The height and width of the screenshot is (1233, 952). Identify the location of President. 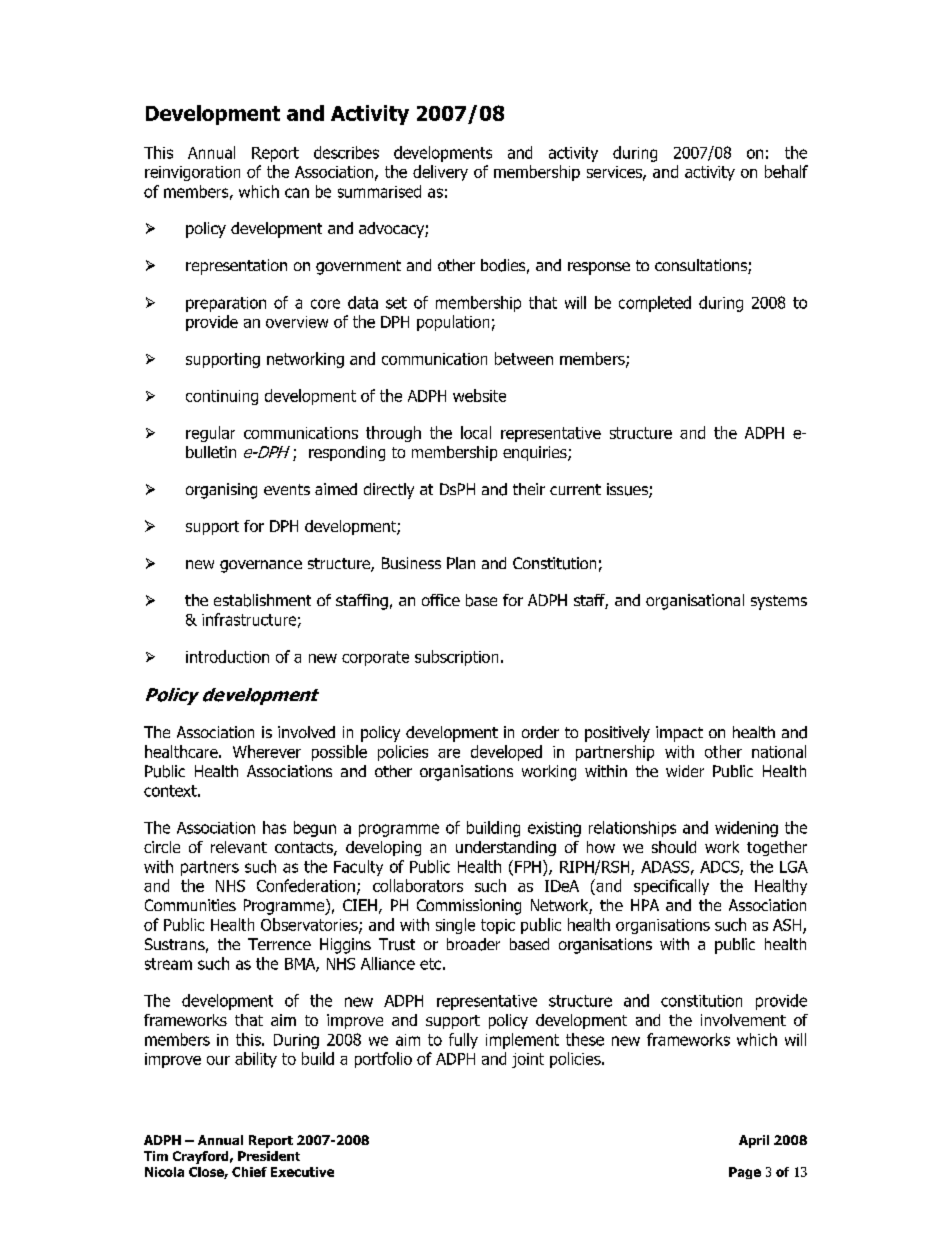
(269, 1156).
